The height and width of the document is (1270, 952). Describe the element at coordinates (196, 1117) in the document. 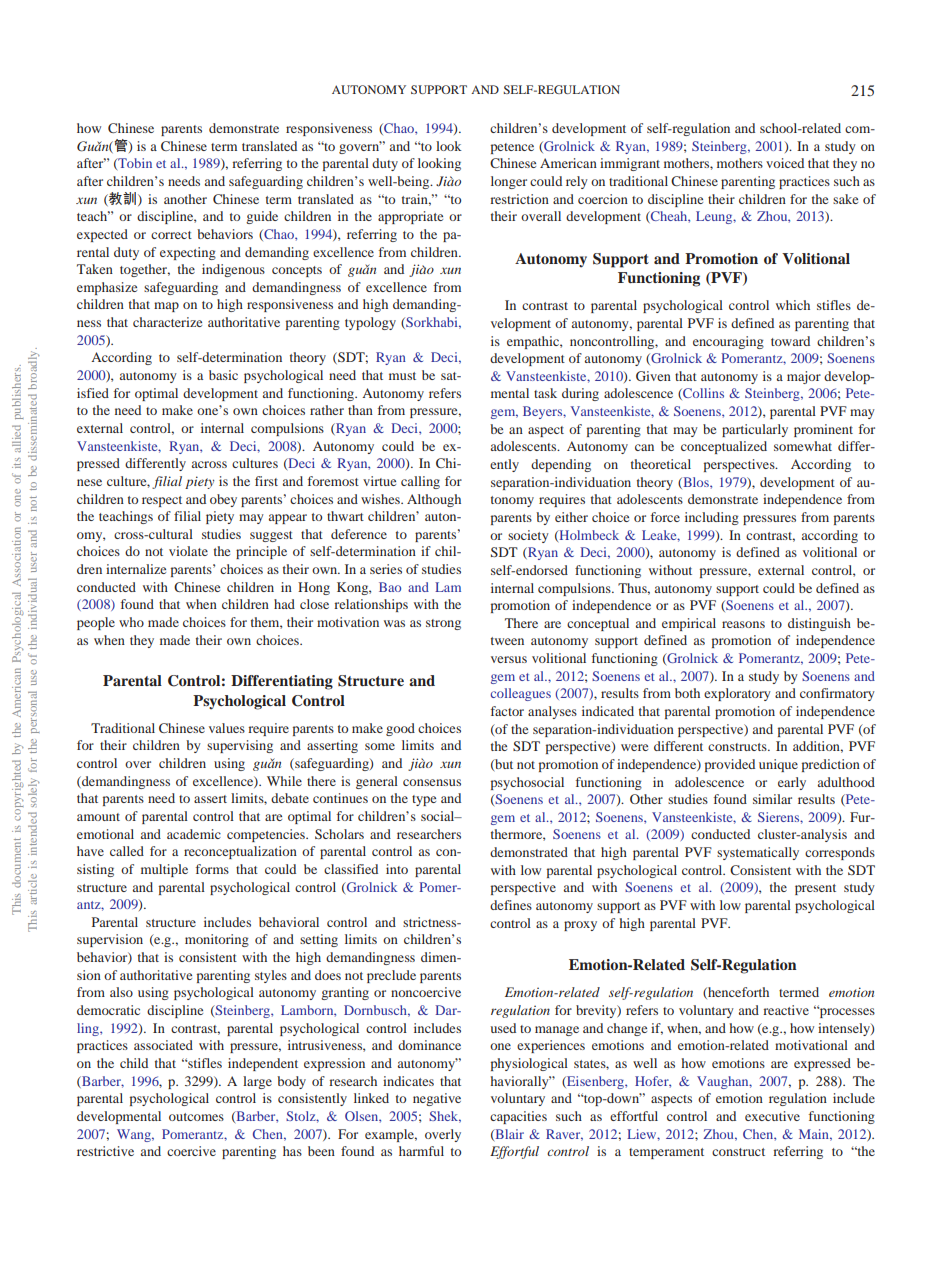

I see `outcomes` at that location.
